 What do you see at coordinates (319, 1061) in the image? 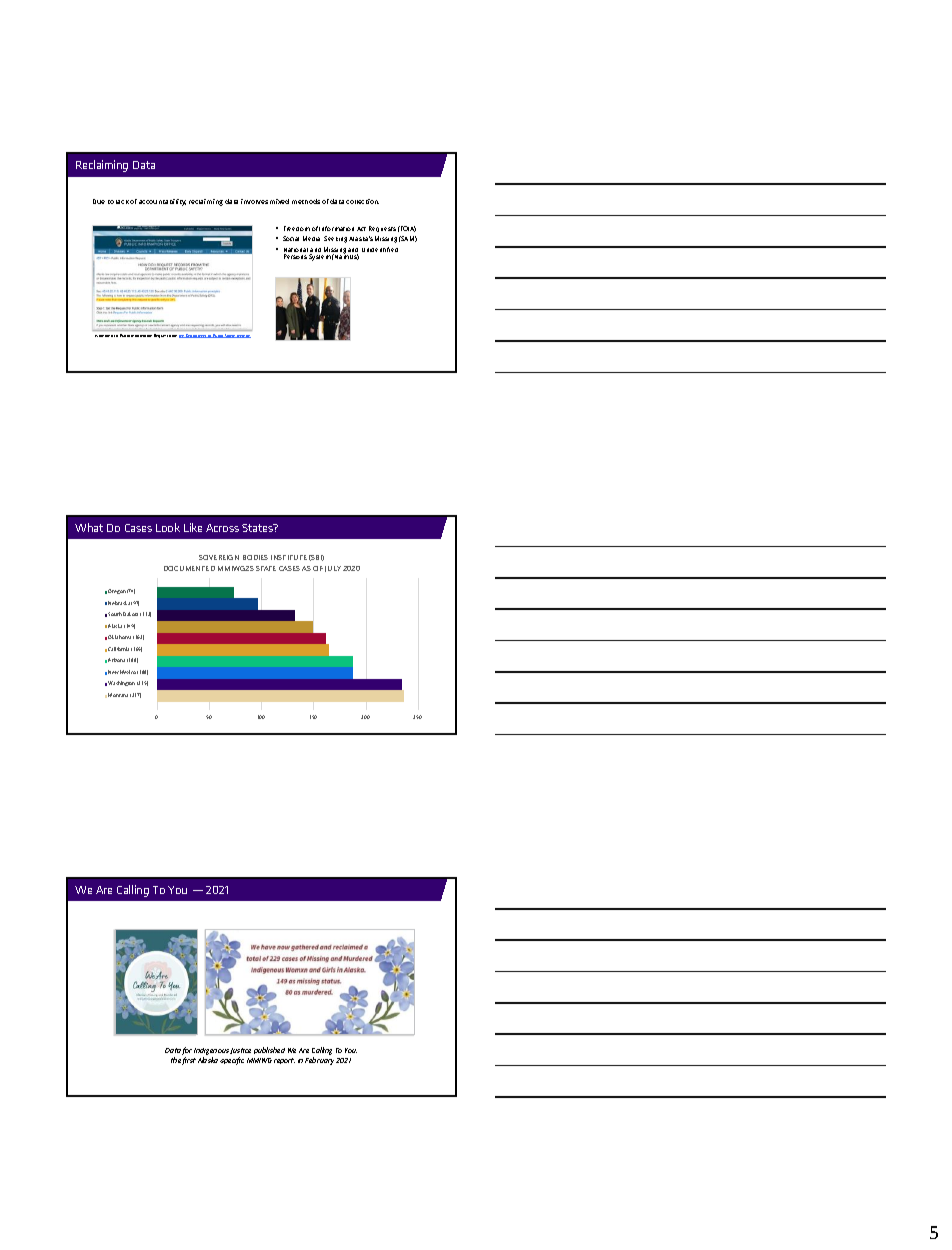
I see `February` at bounding box center [319, 1061].
